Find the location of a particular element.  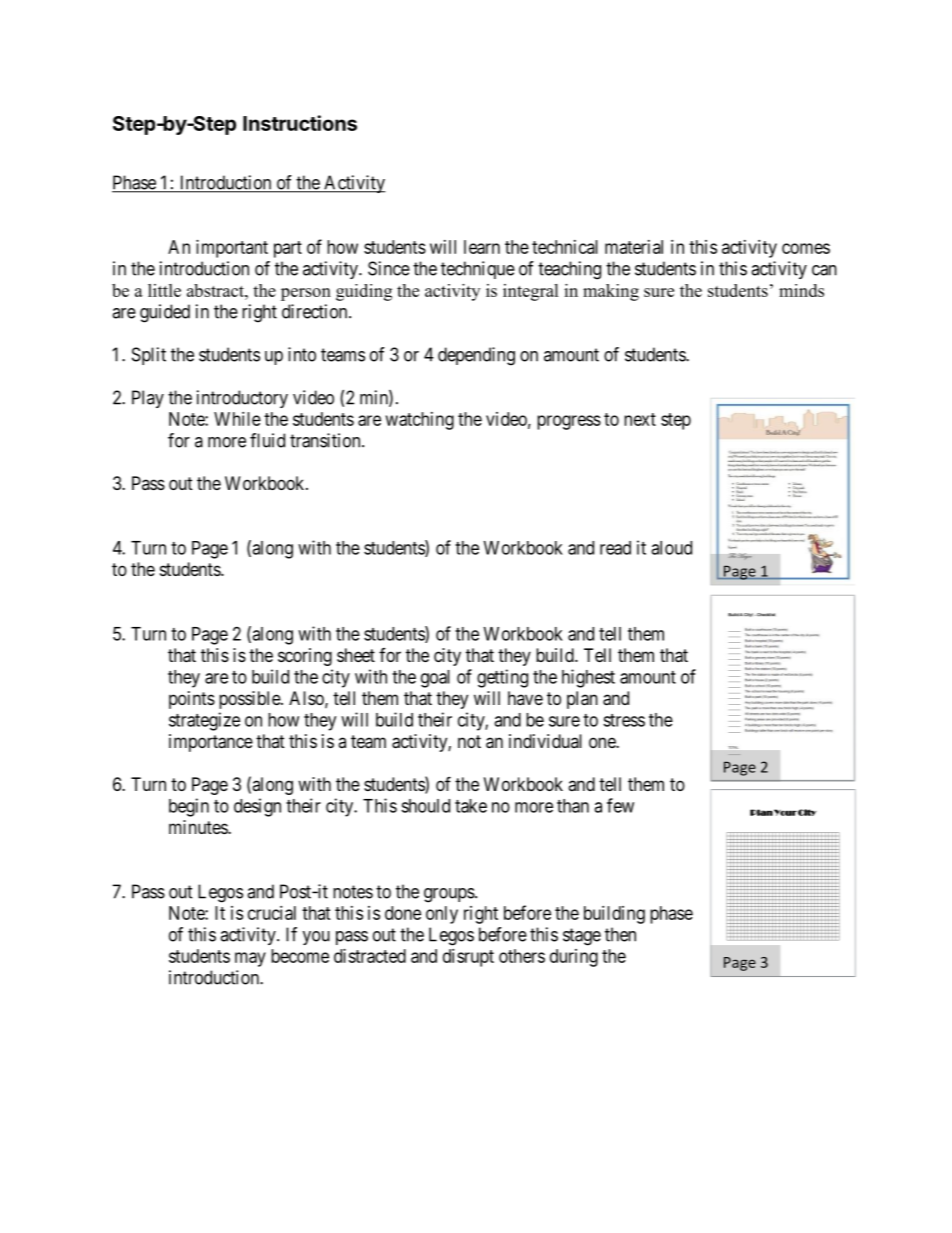

learn is located at coordinates (482, 247).
